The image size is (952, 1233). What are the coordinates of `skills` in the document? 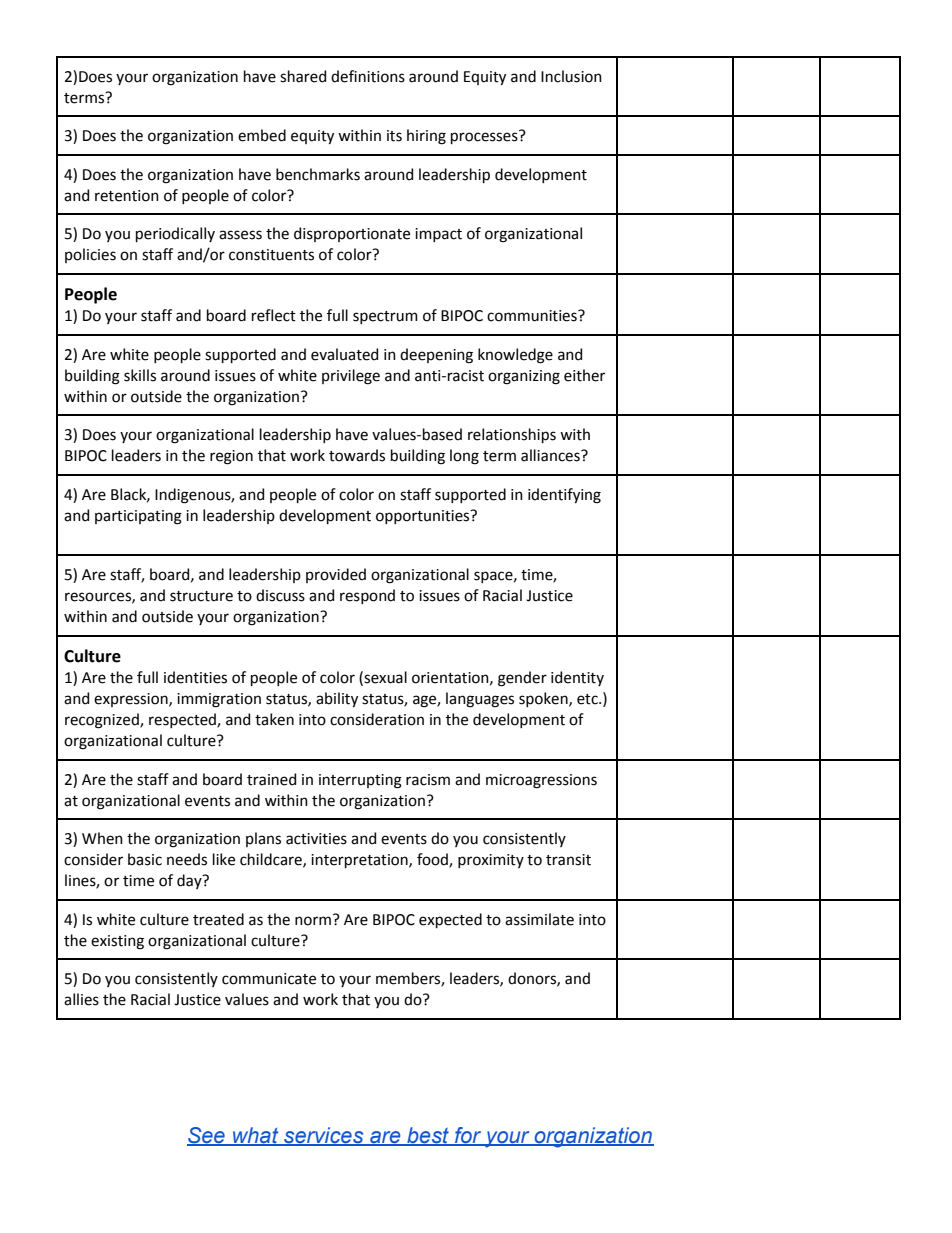 It's located at (140, 375).
